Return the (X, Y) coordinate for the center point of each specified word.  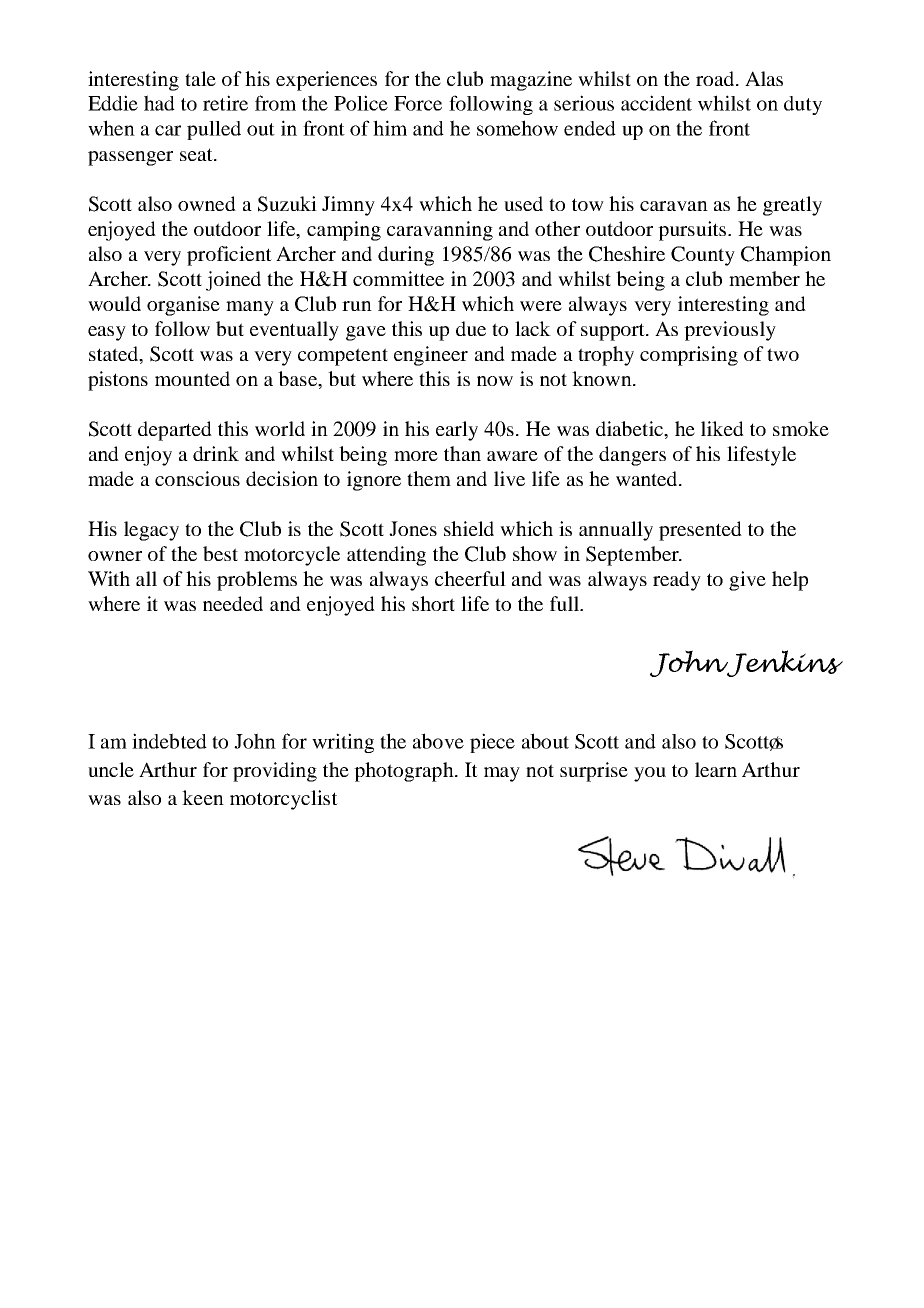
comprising (689, 356)
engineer (431, 356)
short (433, 603)
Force (418, 103)
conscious (197, 478)
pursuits (693, 231)
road (716, 78)
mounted (192, 378)
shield (469, 528)
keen (203, 797)
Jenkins (784, 663)
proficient (229, 256)
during (406, 256)
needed (233, 603)
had (159, 103)
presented (700, 531)
